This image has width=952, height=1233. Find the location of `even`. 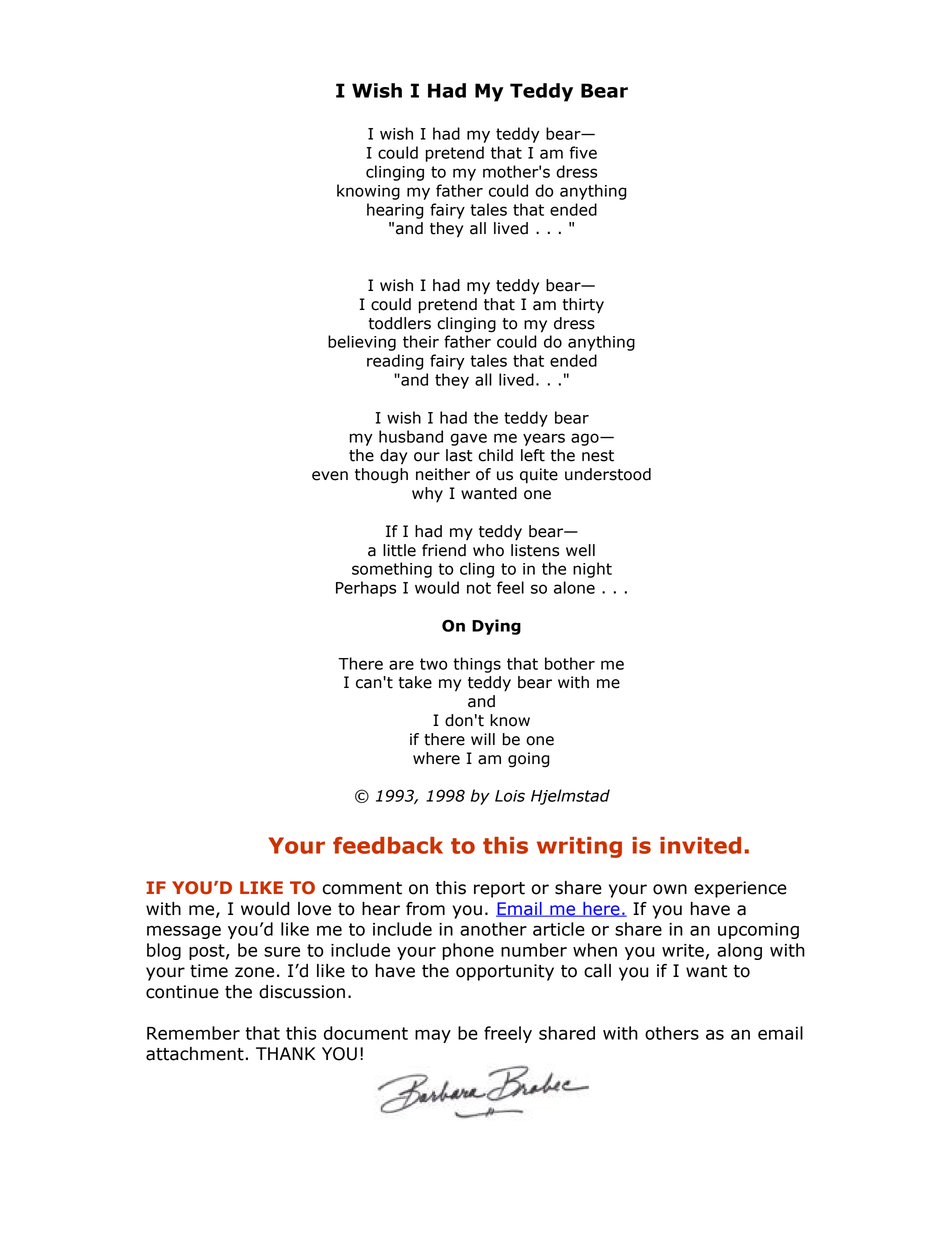

even is located at coordinates (330, 476).
